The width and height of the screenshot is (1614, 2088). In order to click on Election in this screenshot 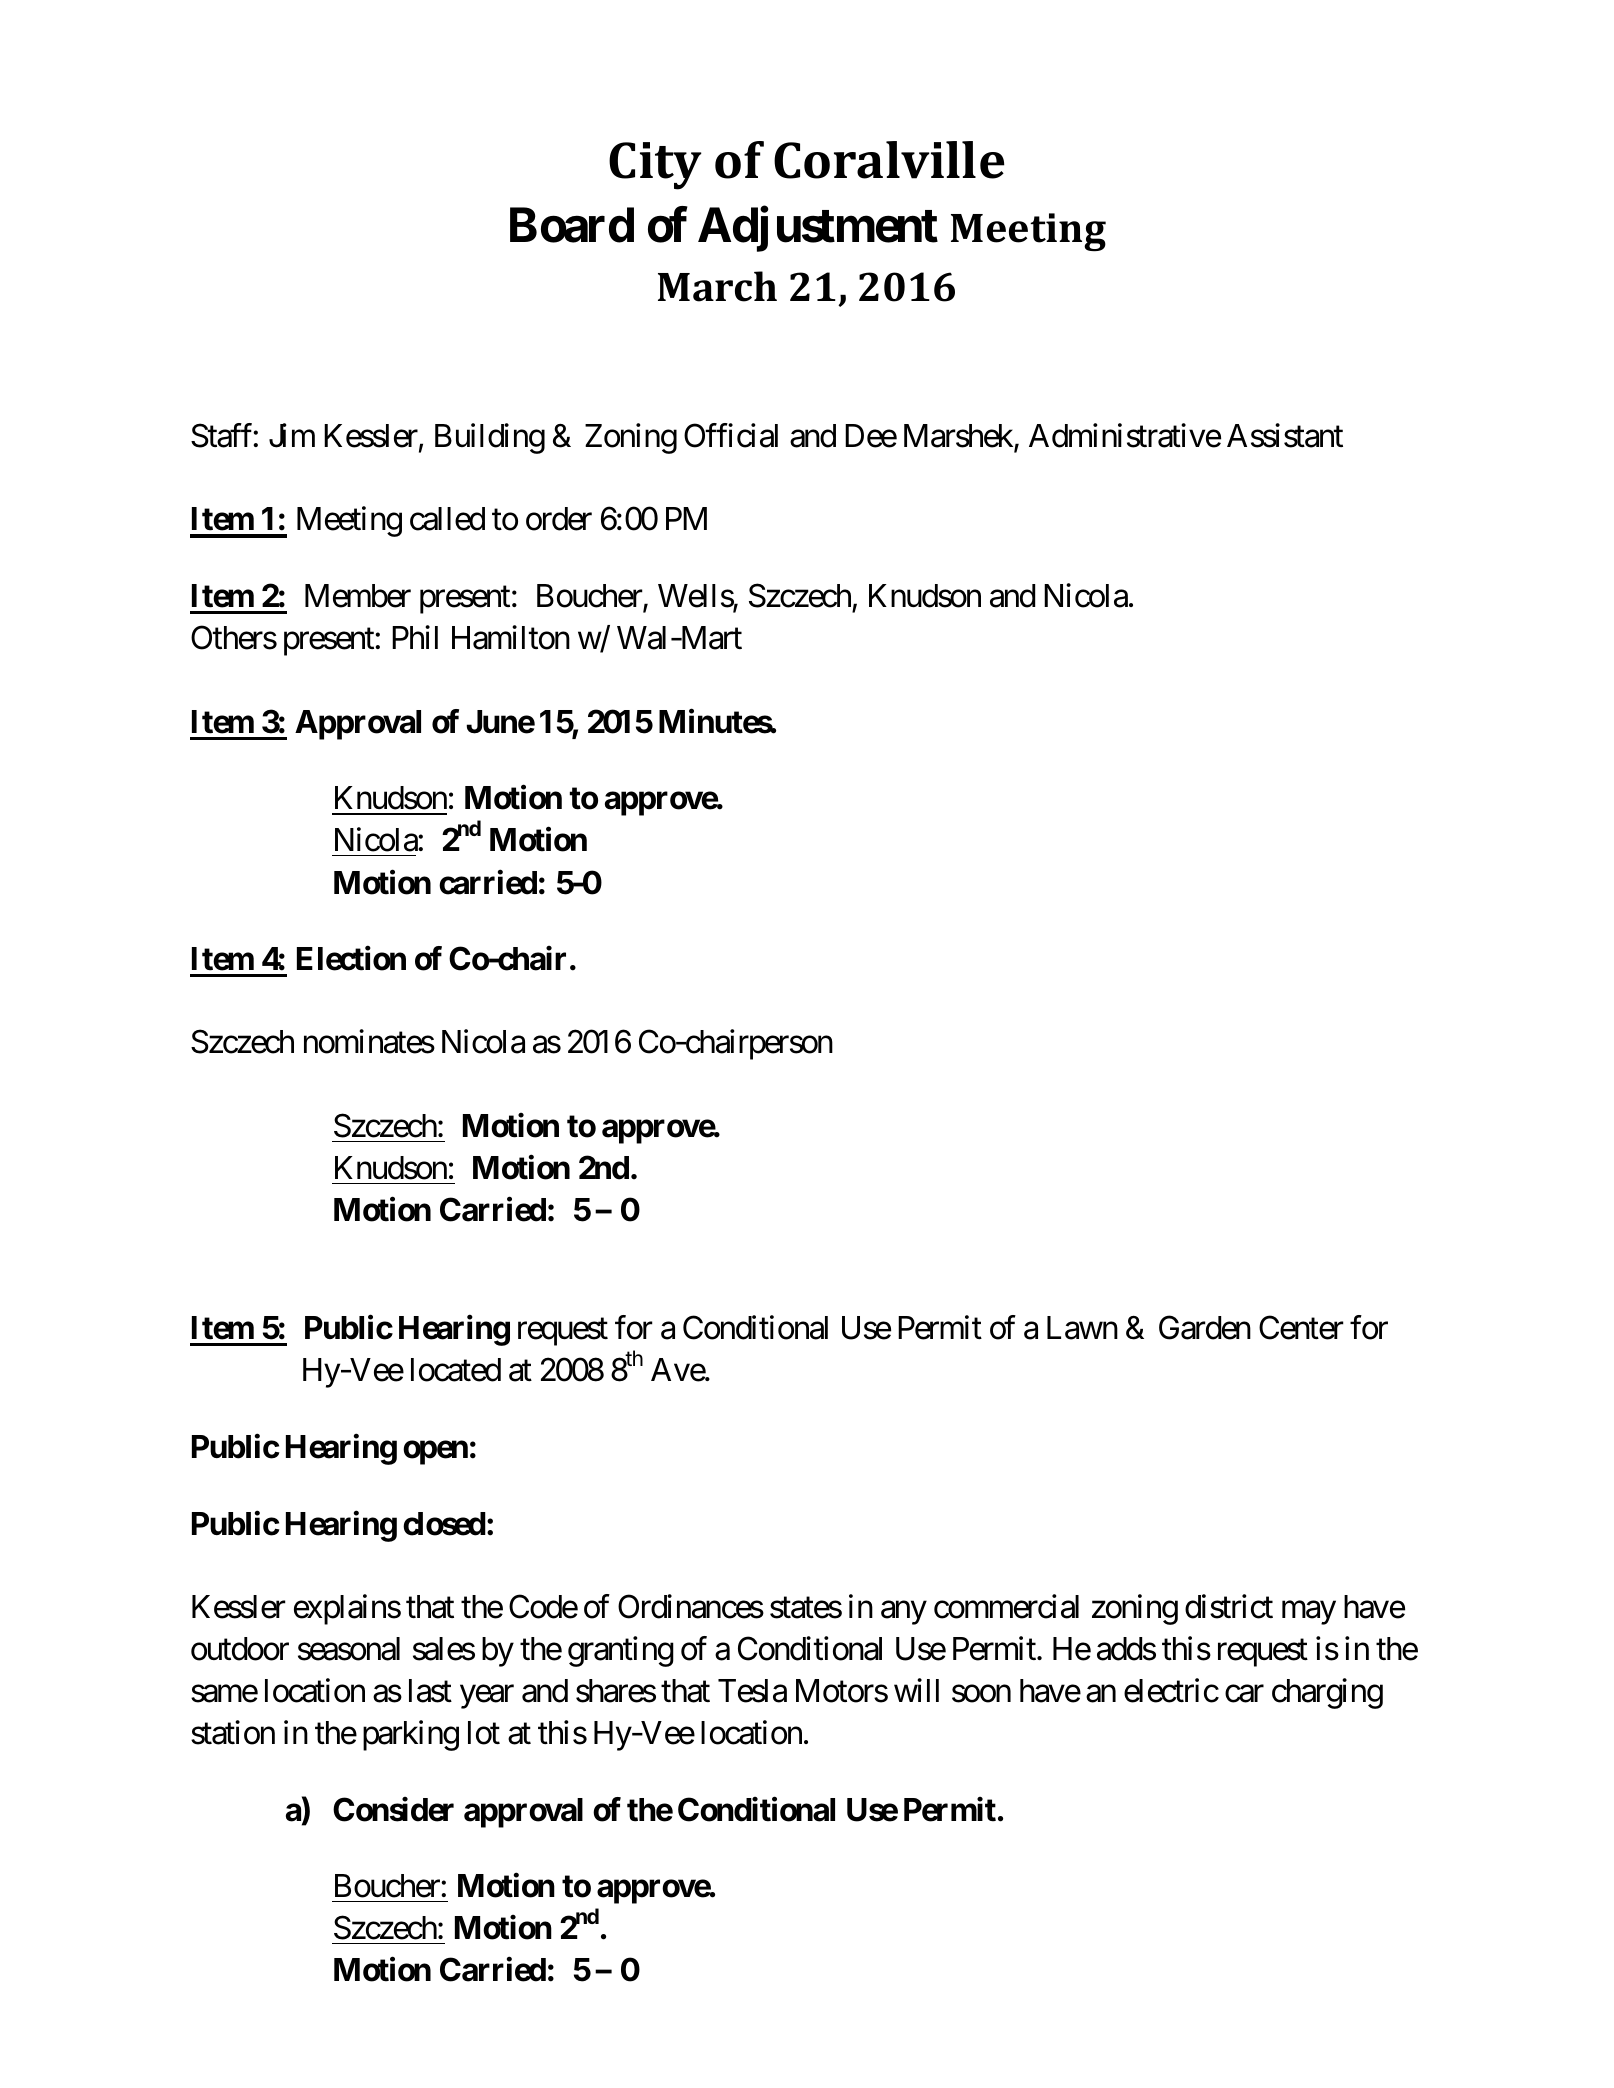, I will do `click(351, 958)`.
